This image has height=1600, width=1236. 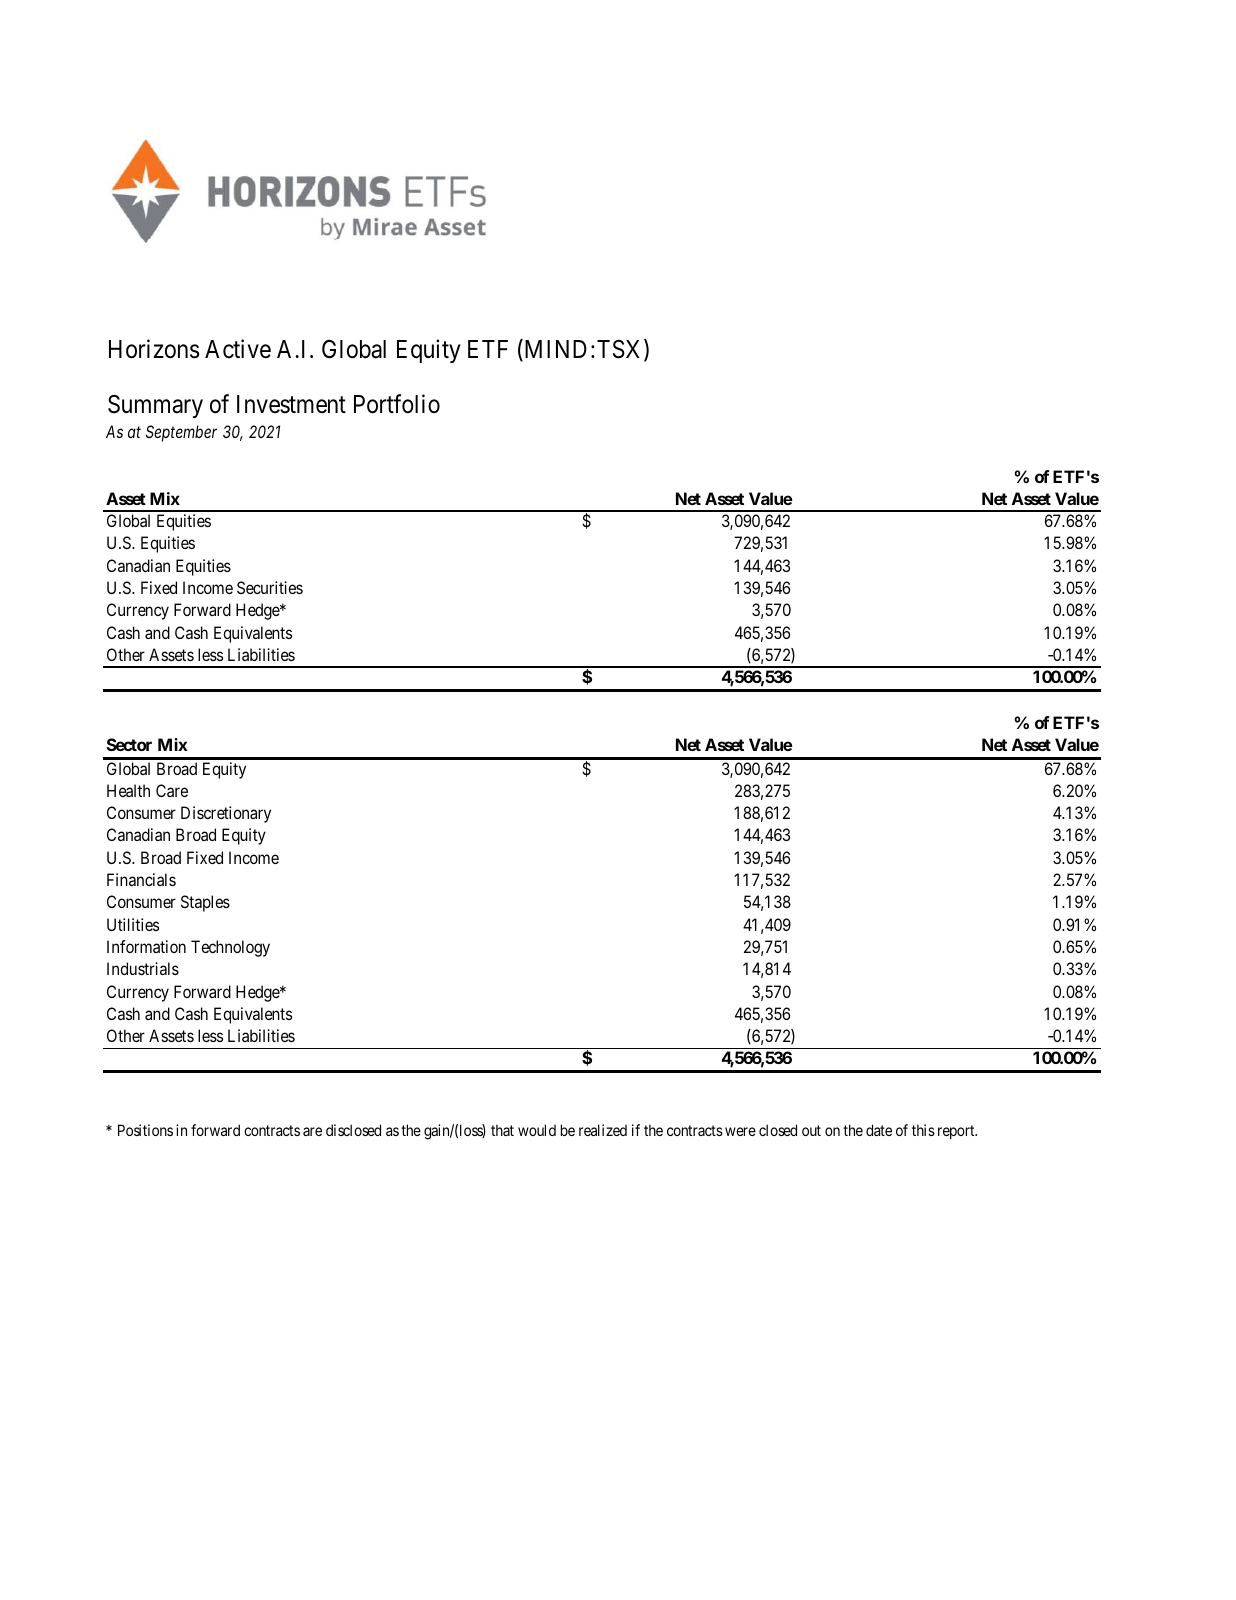 What do you see at coordinates (181, 433) in the image?
I see `September` at bounding box center [181, 433].
